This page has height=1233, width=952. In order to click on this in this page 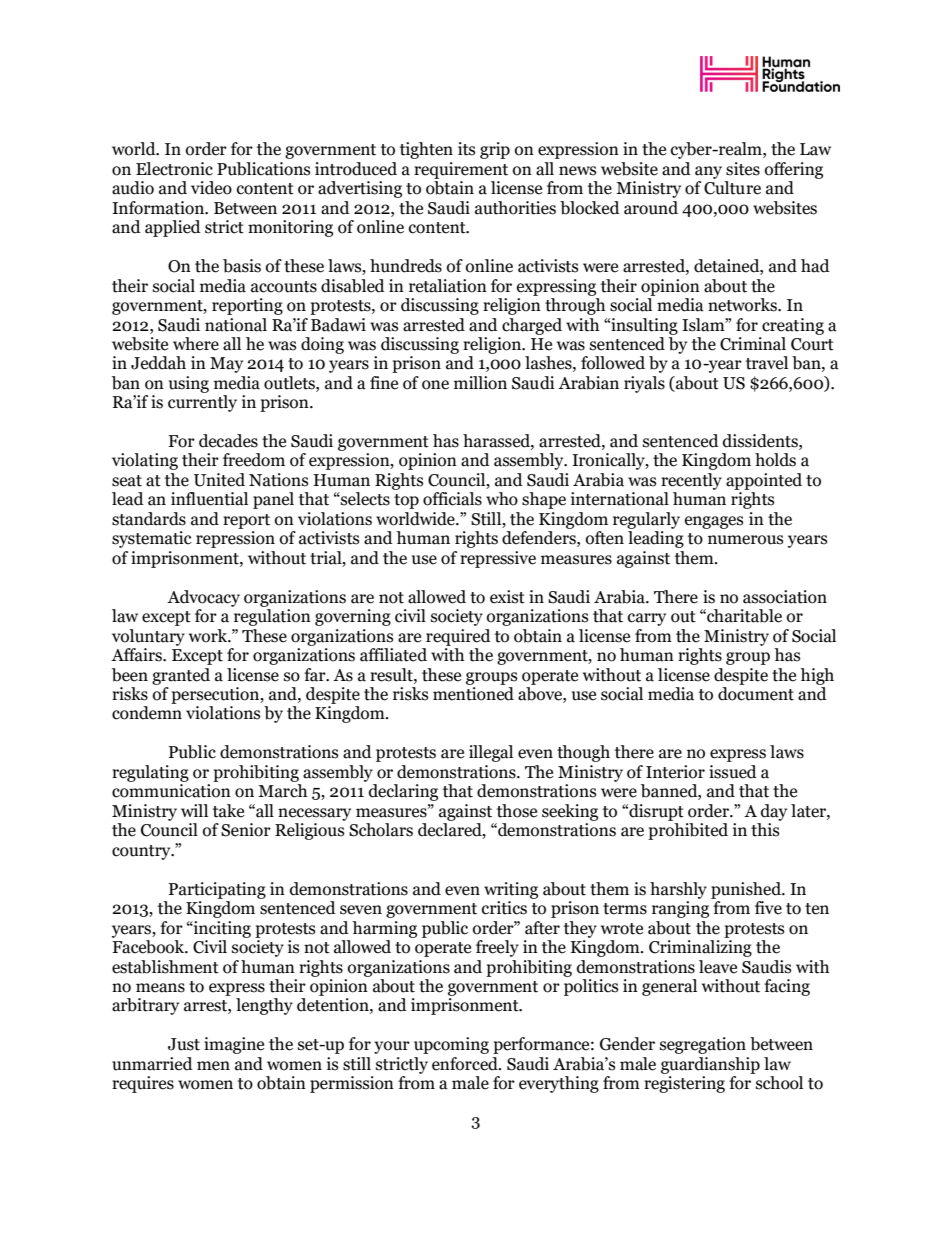, I will do `click(765, 830)`.
